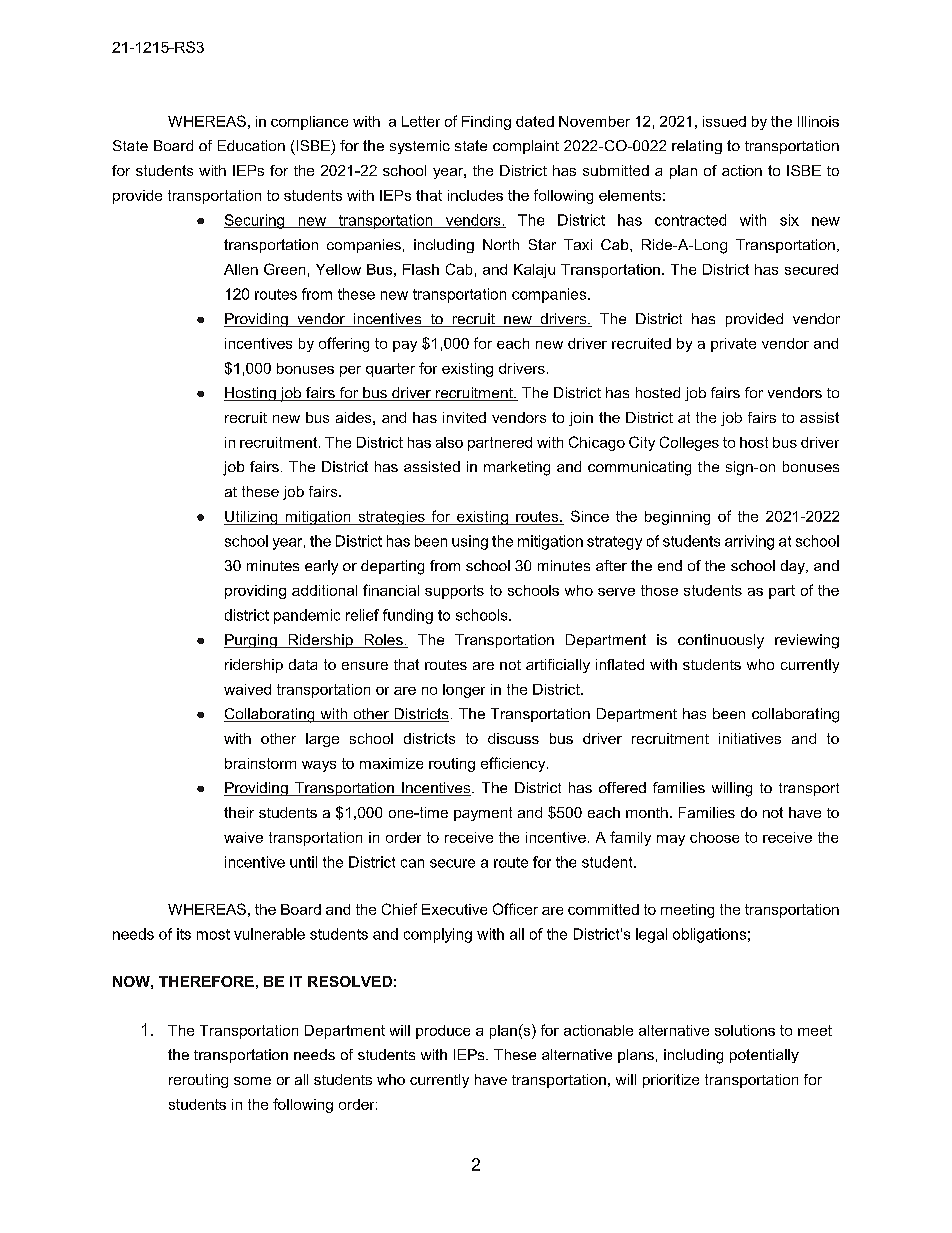 The height and width of the screenshot is (1233, 952). What do you see at coordinates (724, 121) in the screenshot?
I see `issued` at bounding box center [724, 121].
